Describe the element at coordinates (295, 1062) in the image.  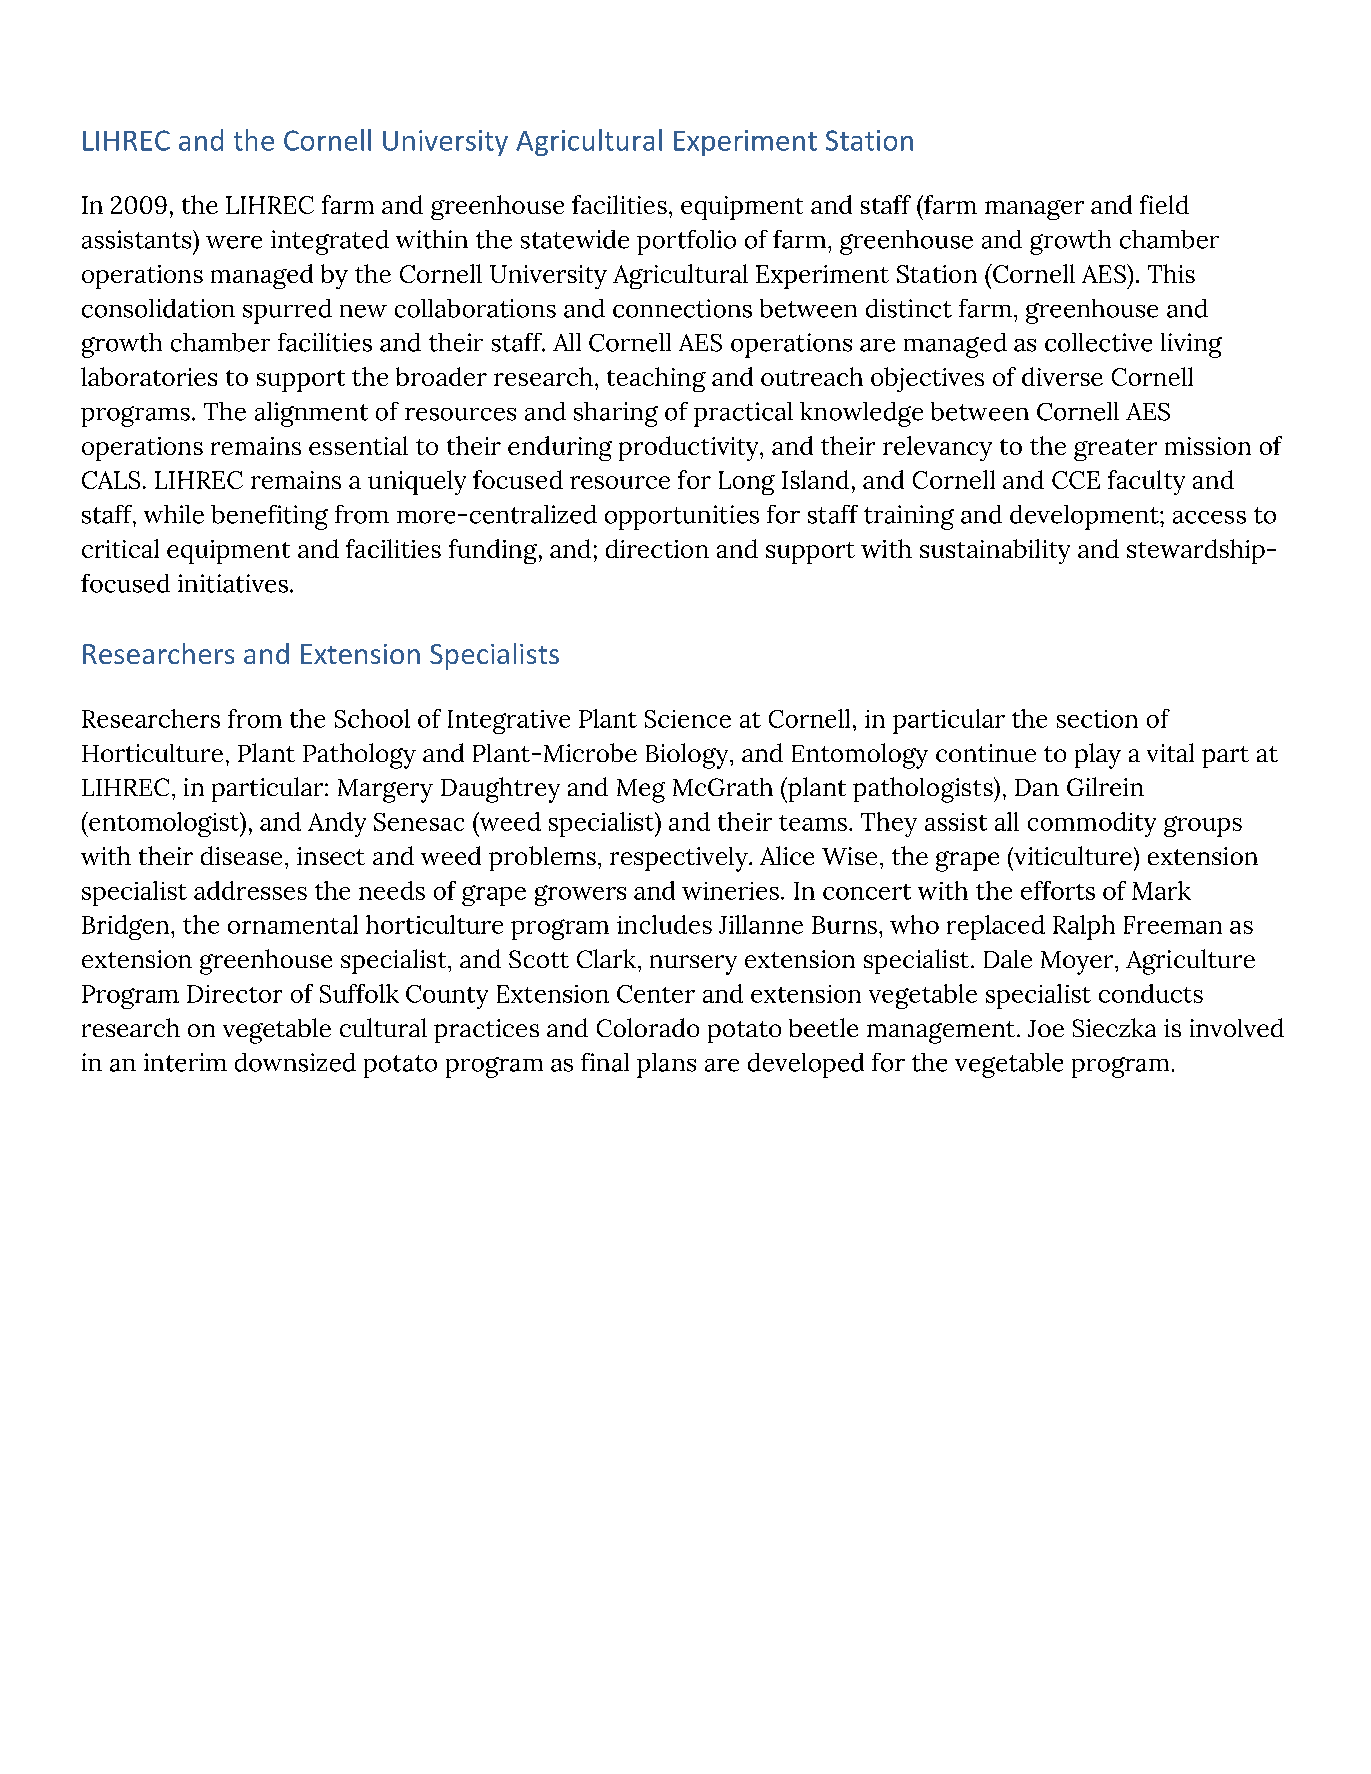
I see `downsized` at that location.
